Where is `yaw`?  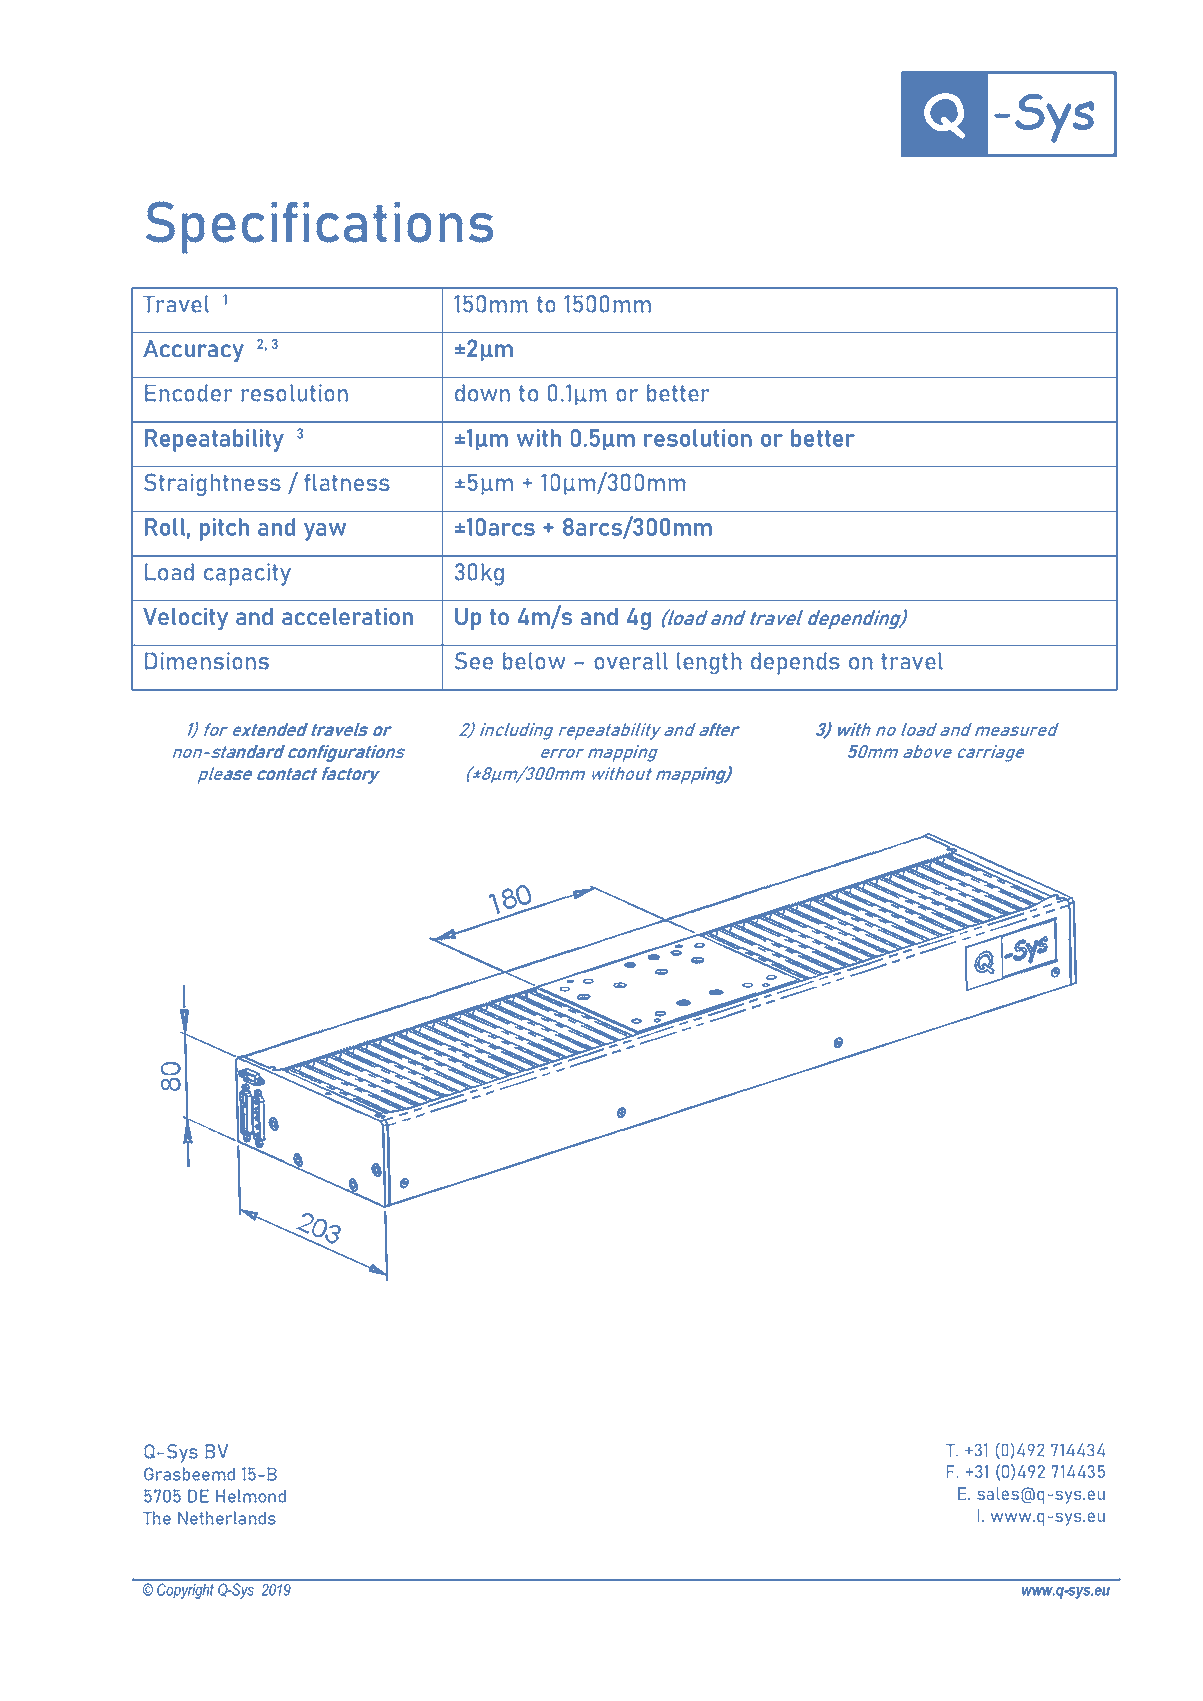
yaw is located at coordinates (325, 531).
